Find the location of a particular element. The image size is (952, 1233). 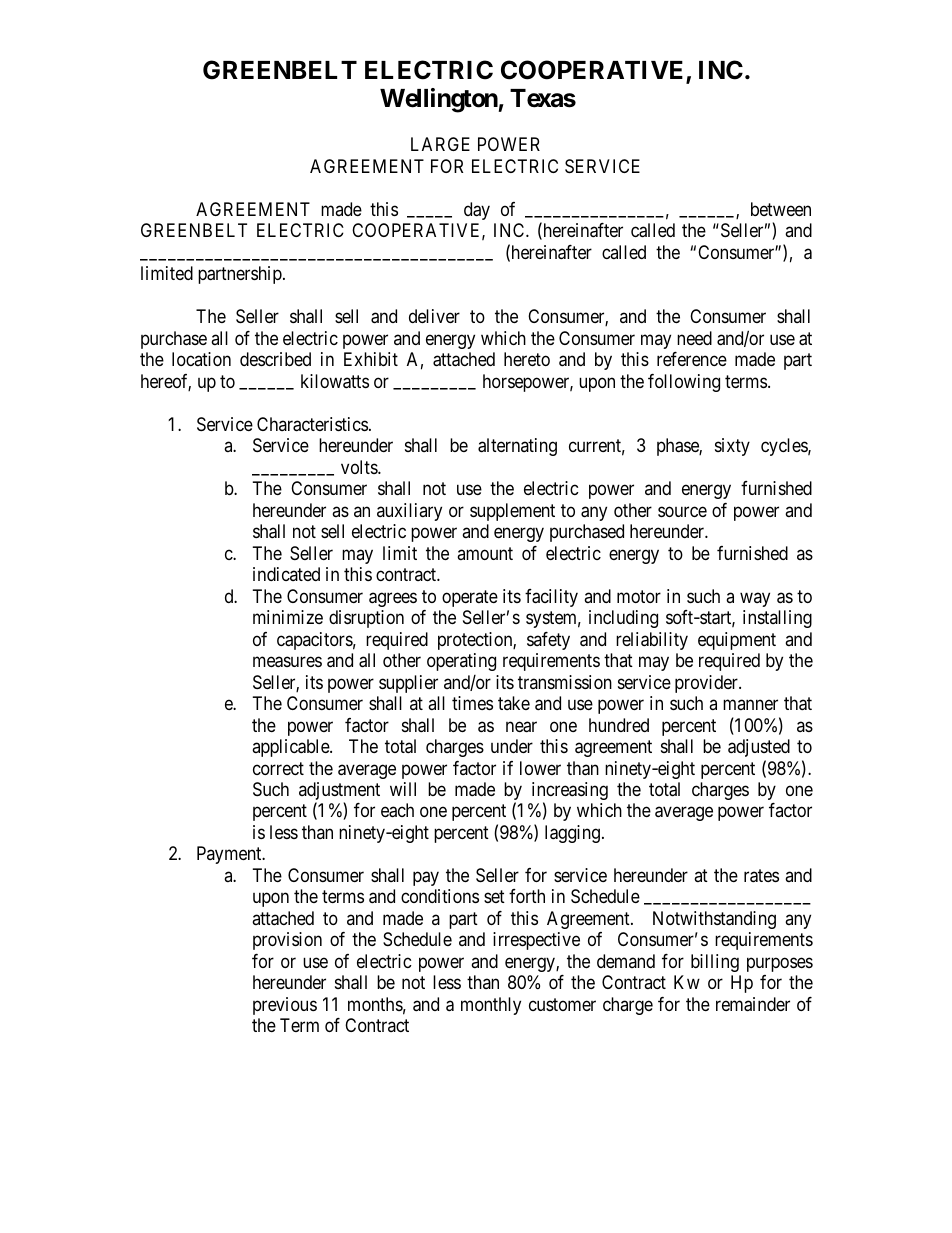

between is located at coordinates (781, 209).
